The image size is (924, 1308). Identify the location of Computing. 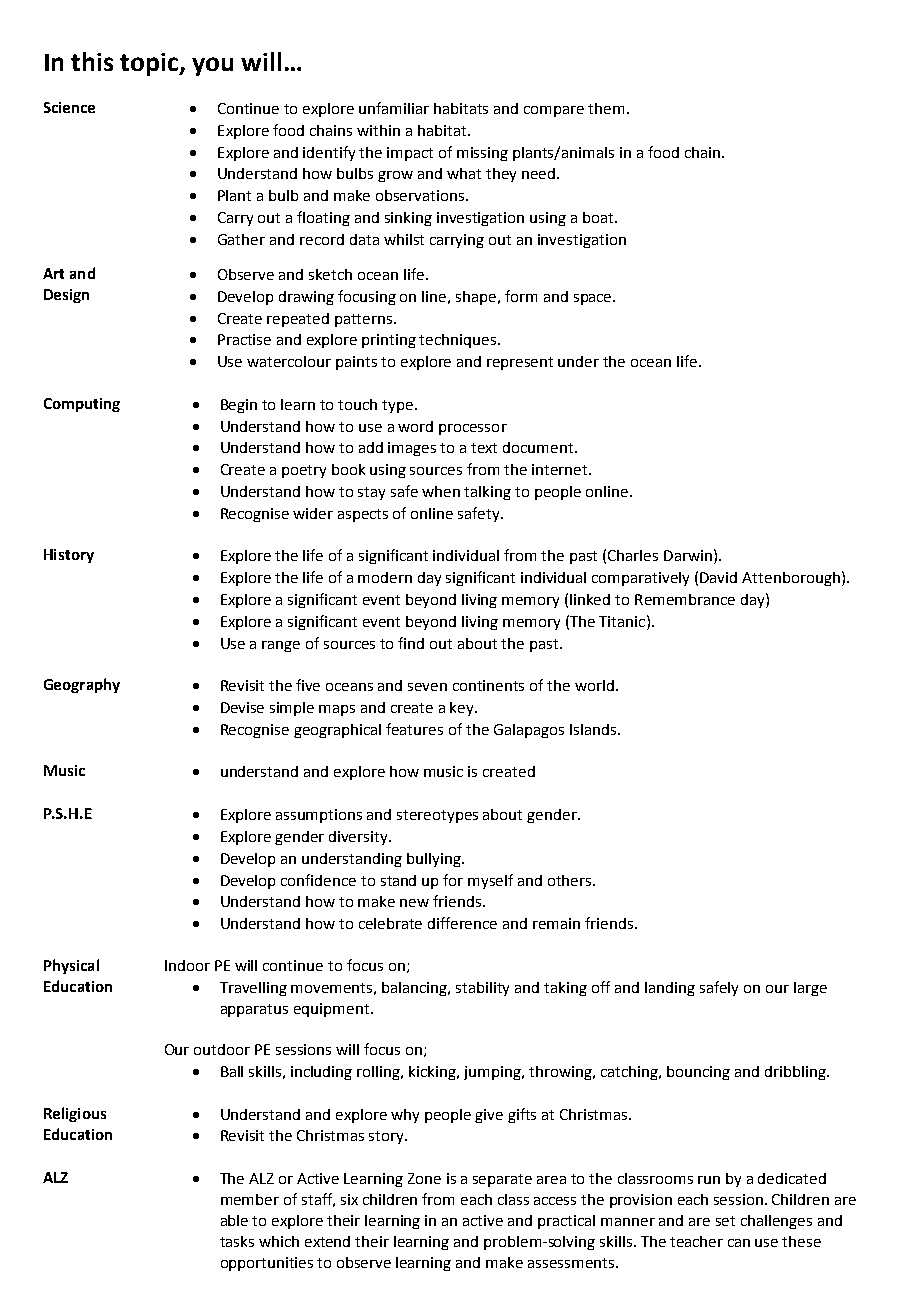
(82, 405).
